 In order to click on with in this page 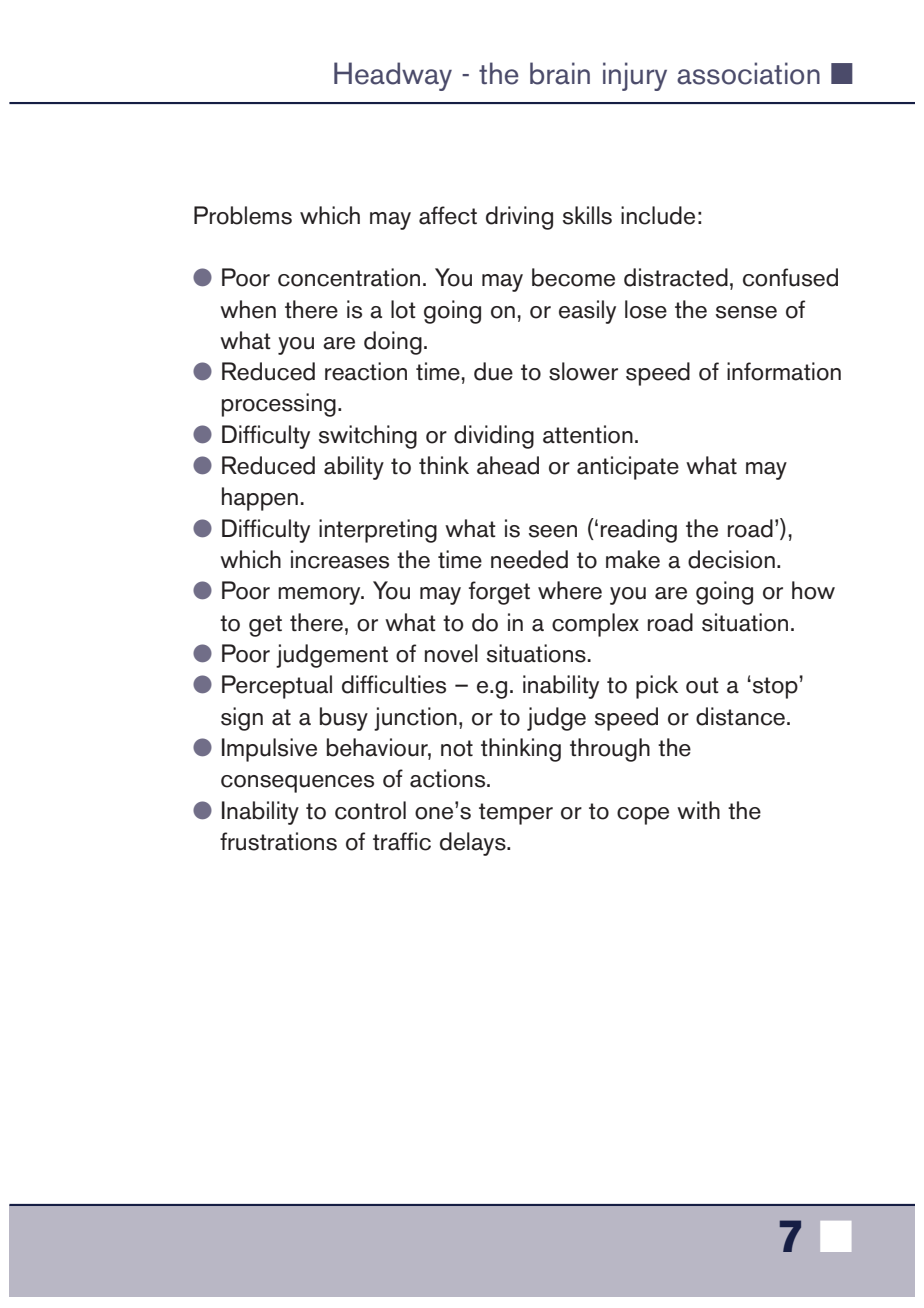, I will do `click(698, 810)`.
